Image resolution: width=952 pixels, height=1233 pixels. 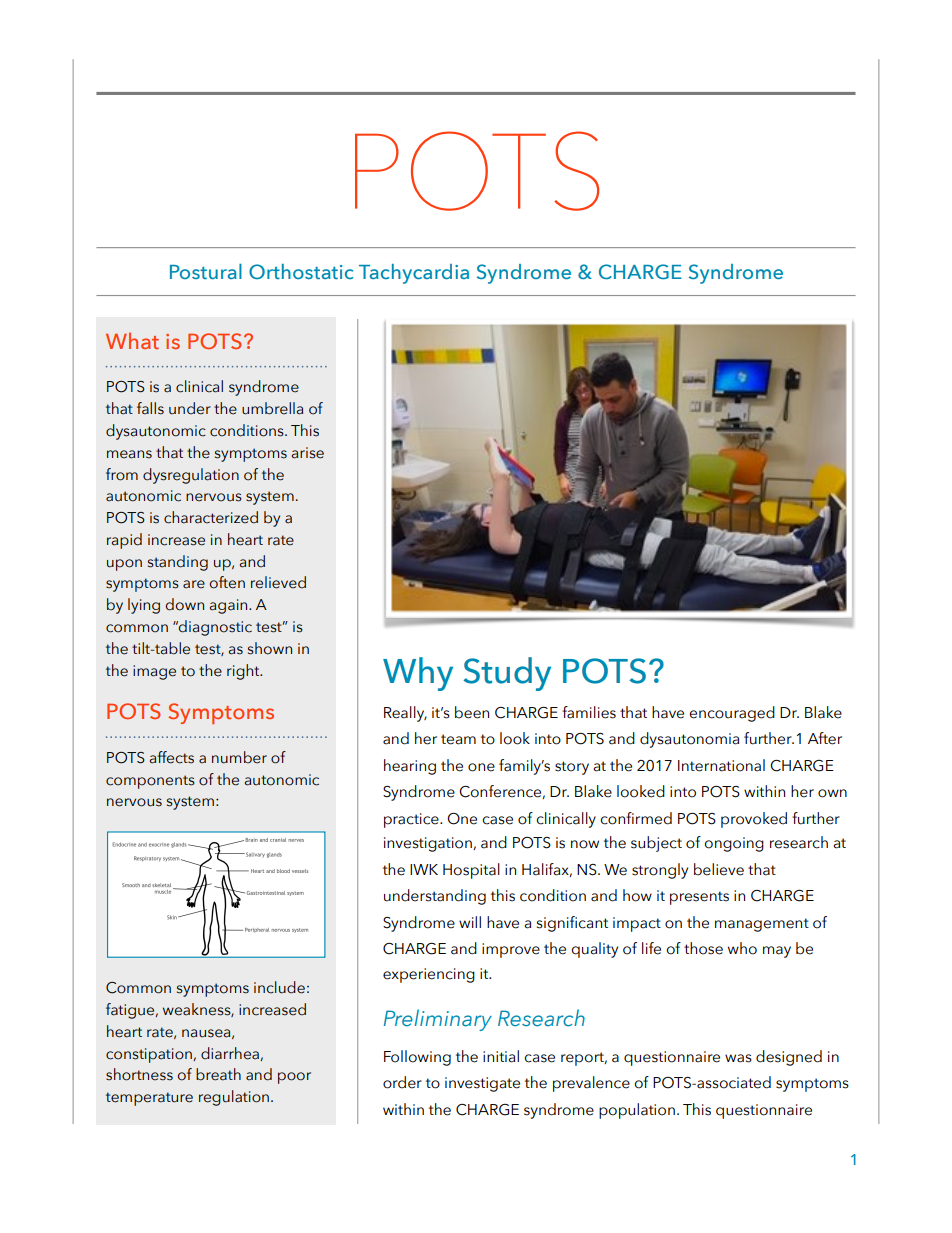 I want to click on characterized, so click(x=211, y=517).
